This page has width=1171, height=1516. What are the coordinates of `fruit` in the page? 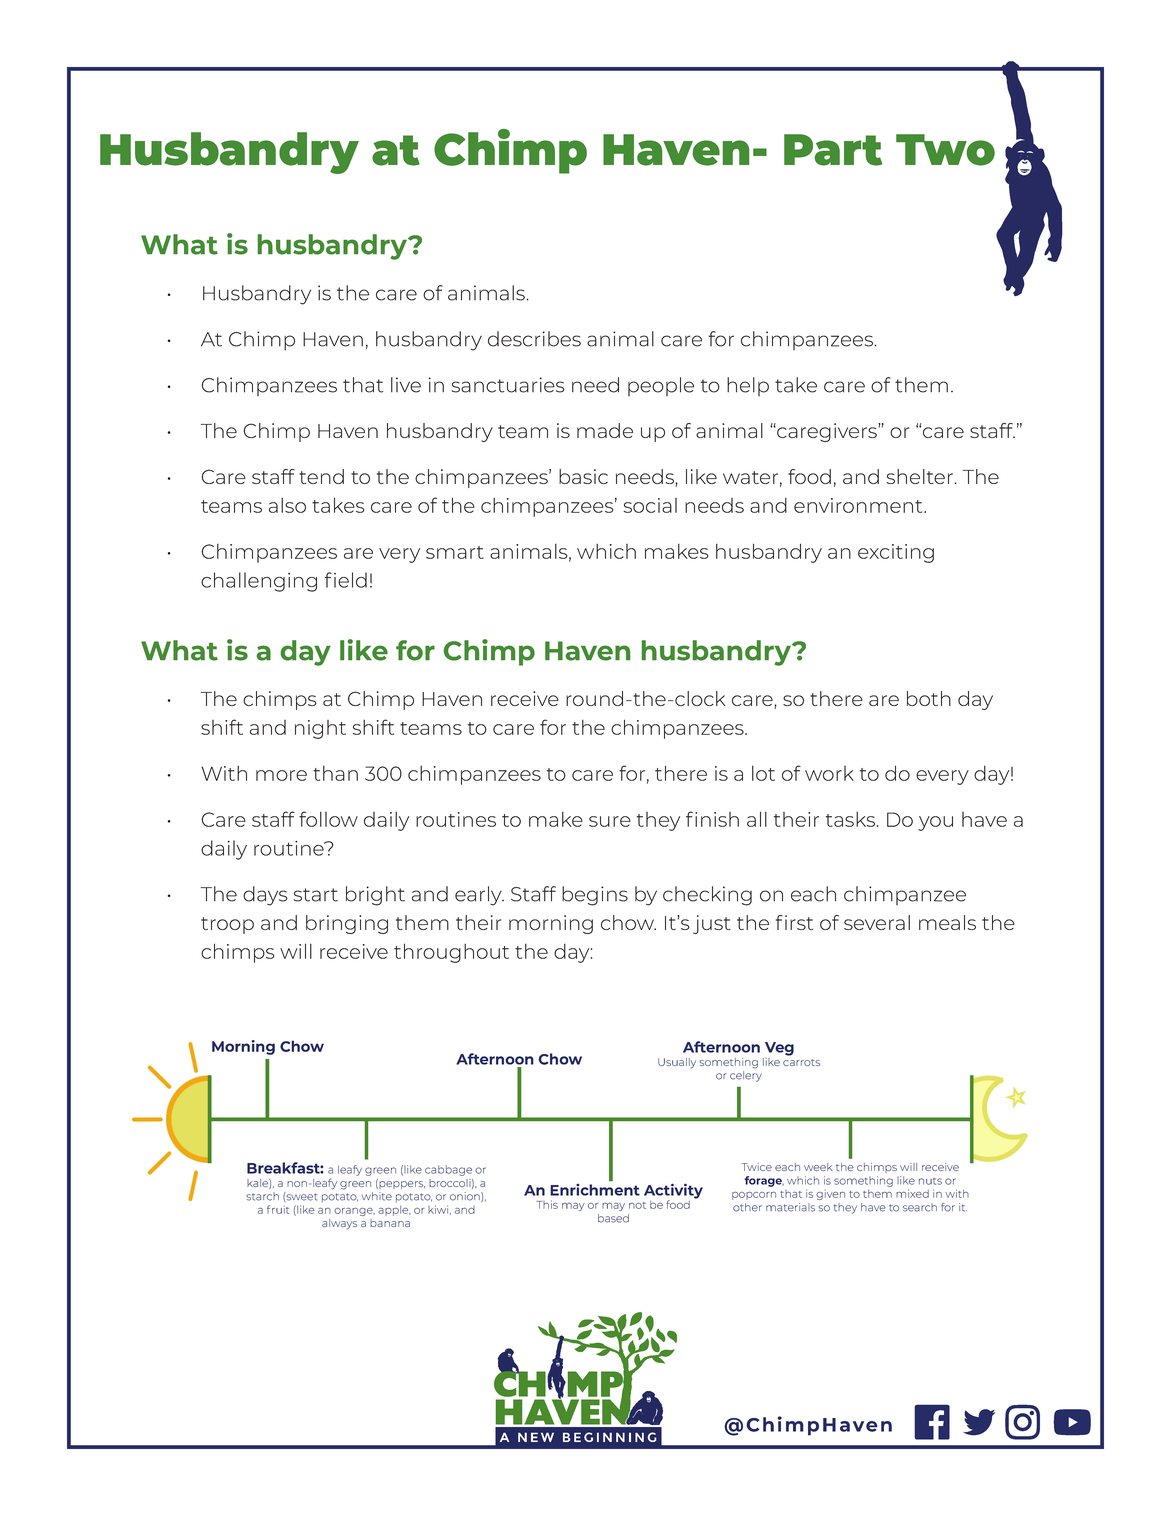 It's located at (278, 1209).
